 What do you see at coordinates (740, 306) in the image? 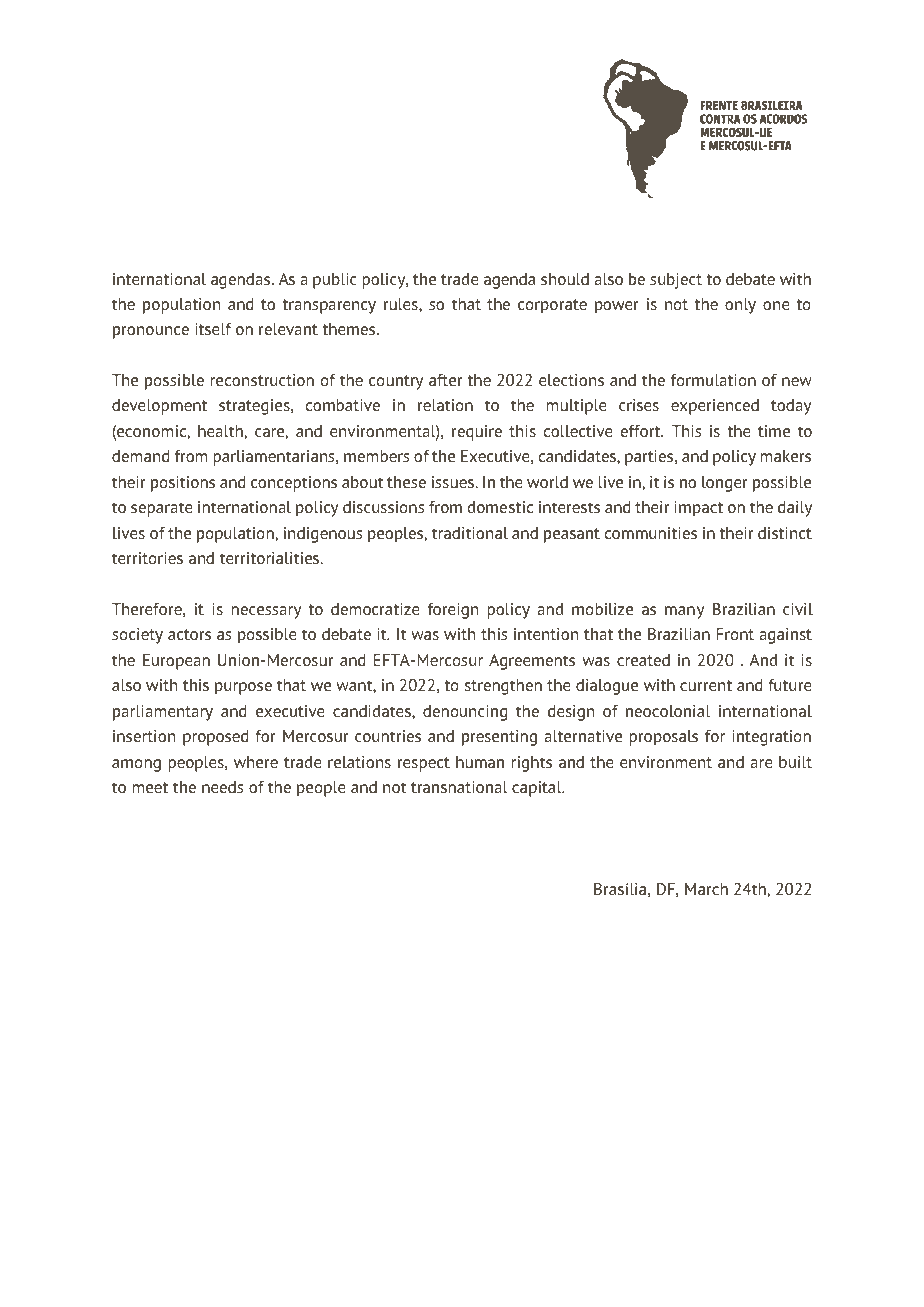
I see `only` at bounding box center [740, 306].
